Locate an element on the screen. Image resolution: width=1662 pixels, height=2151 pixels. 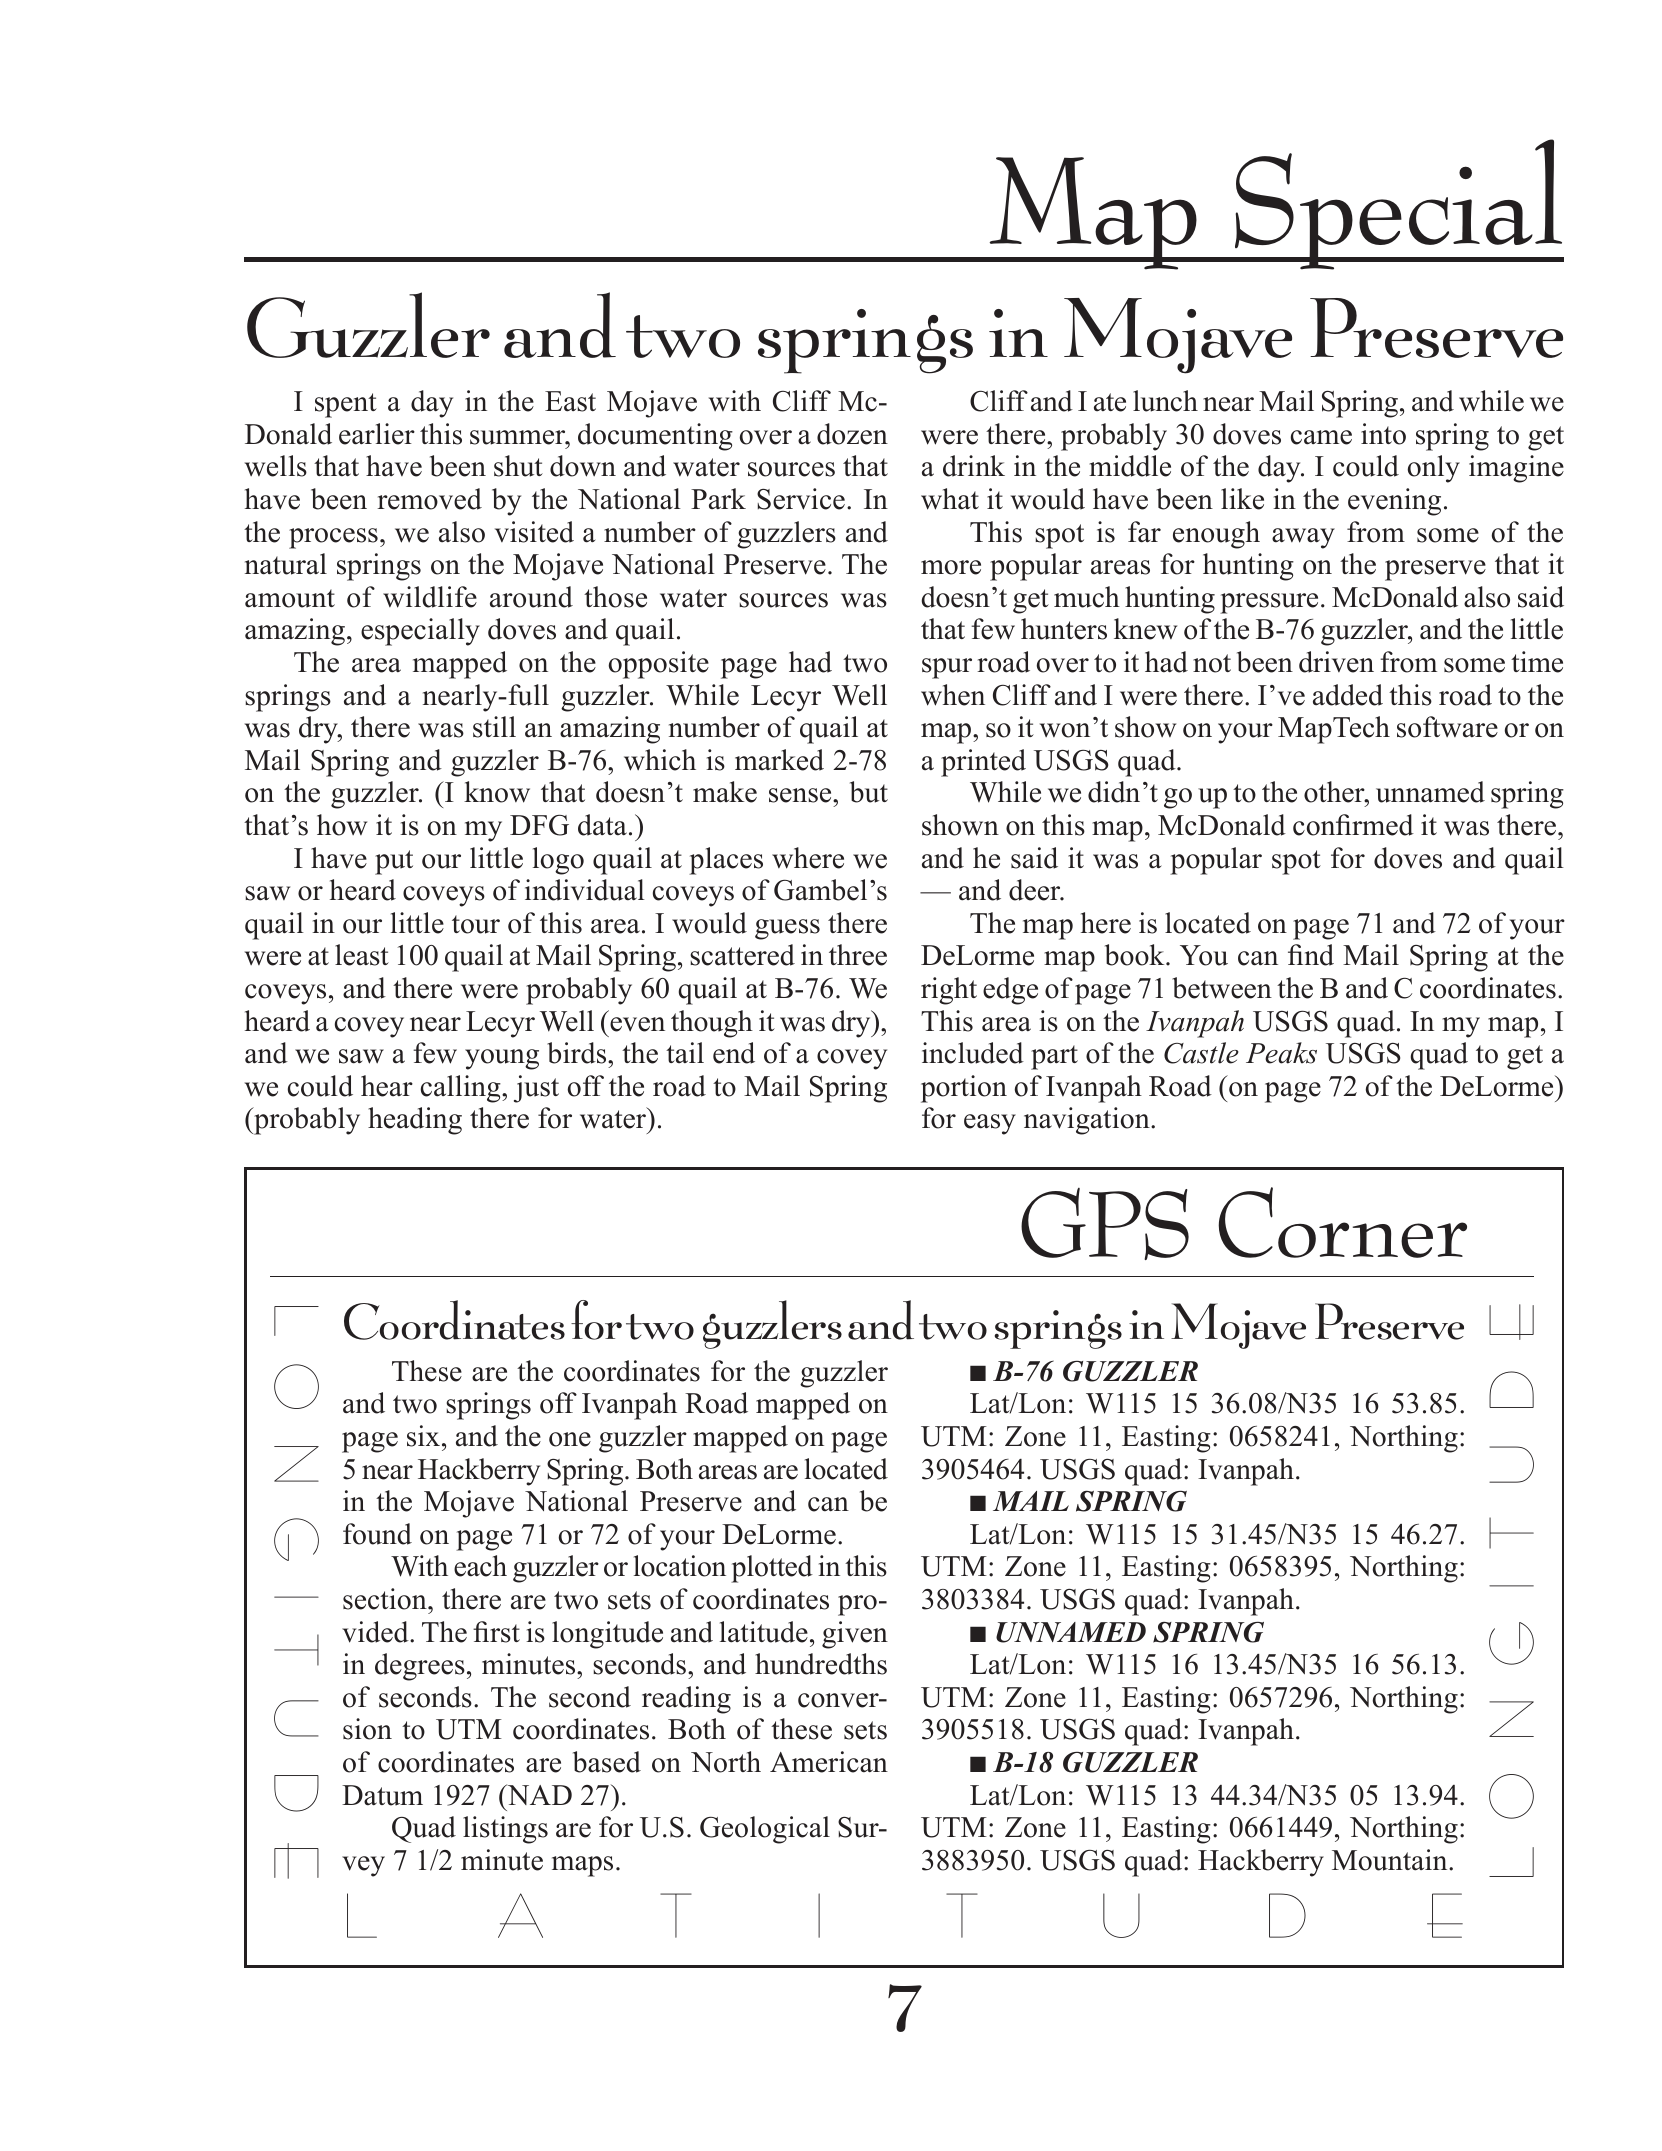
three is located at coordinates (858, 955).
